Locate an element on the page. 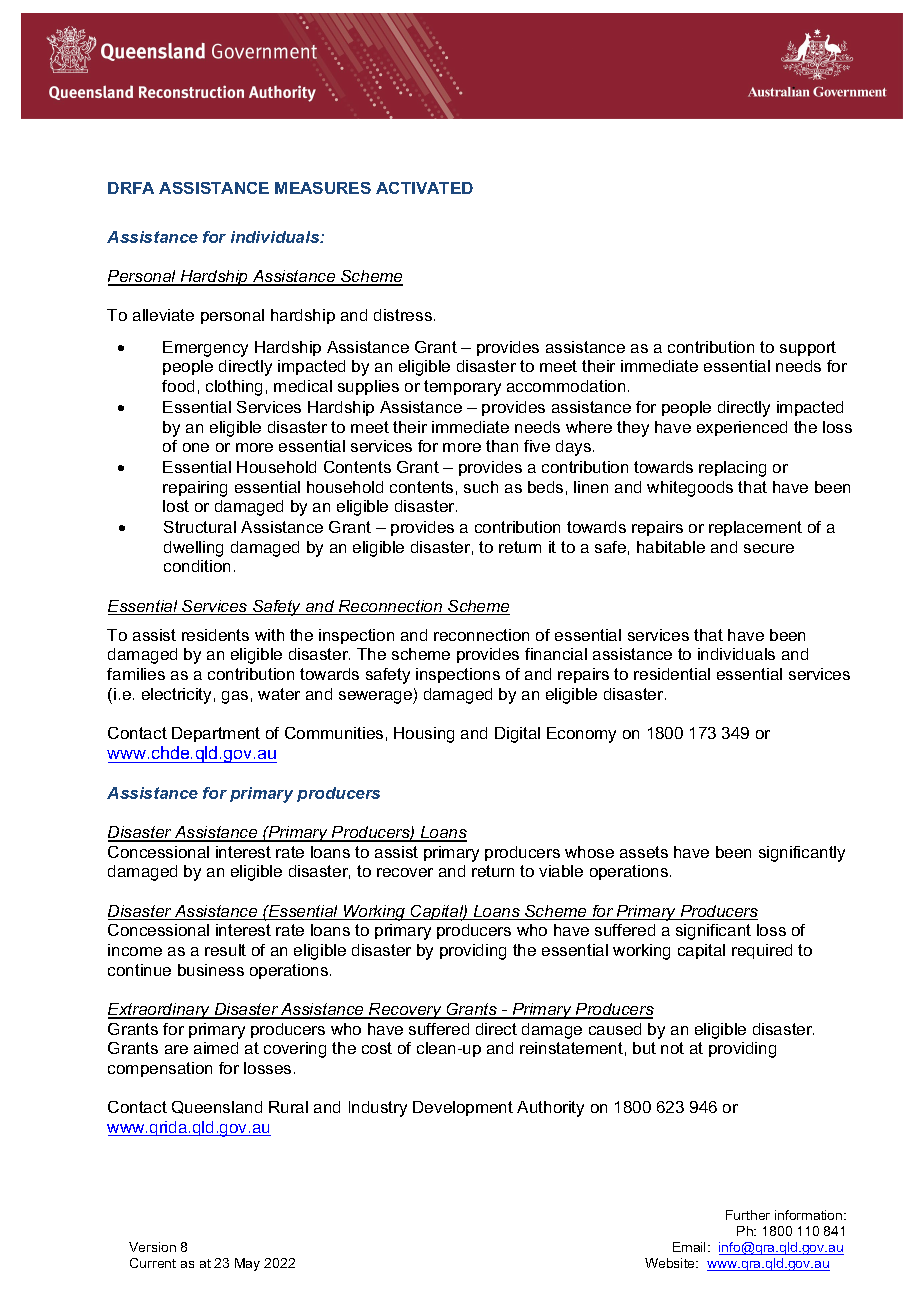 This page has height=1308, width=924. Further is located at coordinates (748, 1215).
